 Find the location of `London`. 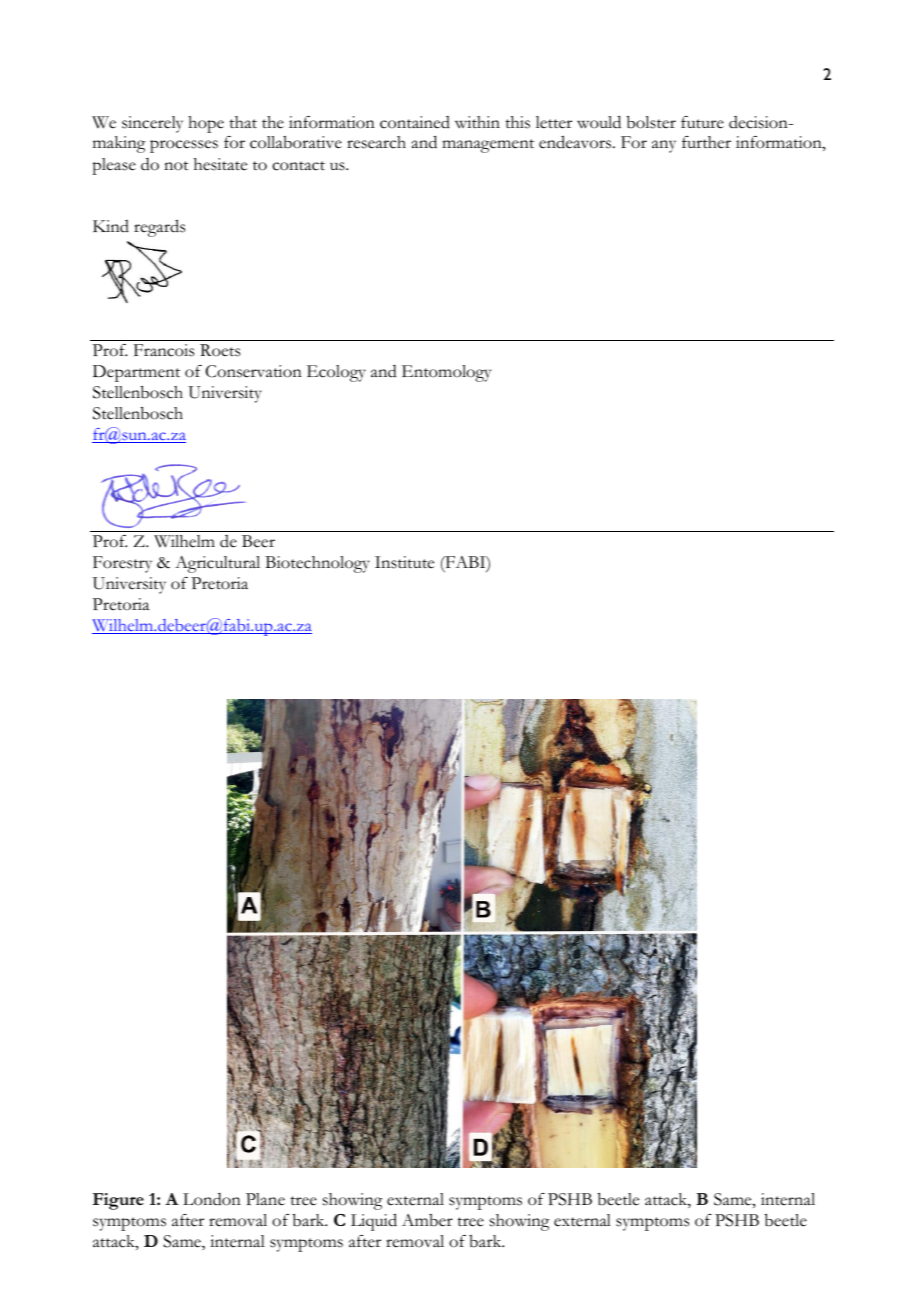

London is located at coordinates (212, 1199).
